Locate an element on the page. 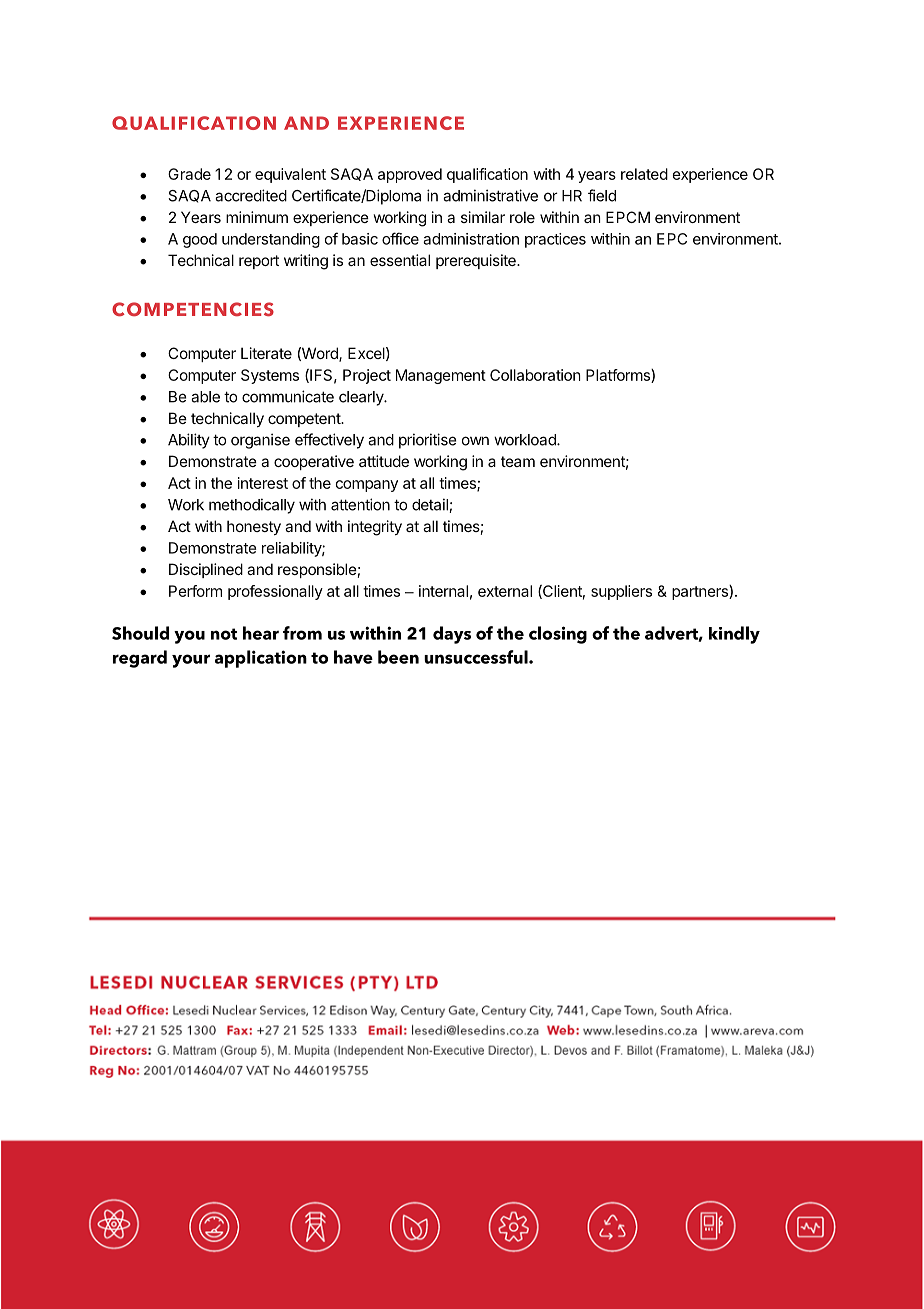 This image has height=1309, width=924. days is located at coordinates (452, 635).
